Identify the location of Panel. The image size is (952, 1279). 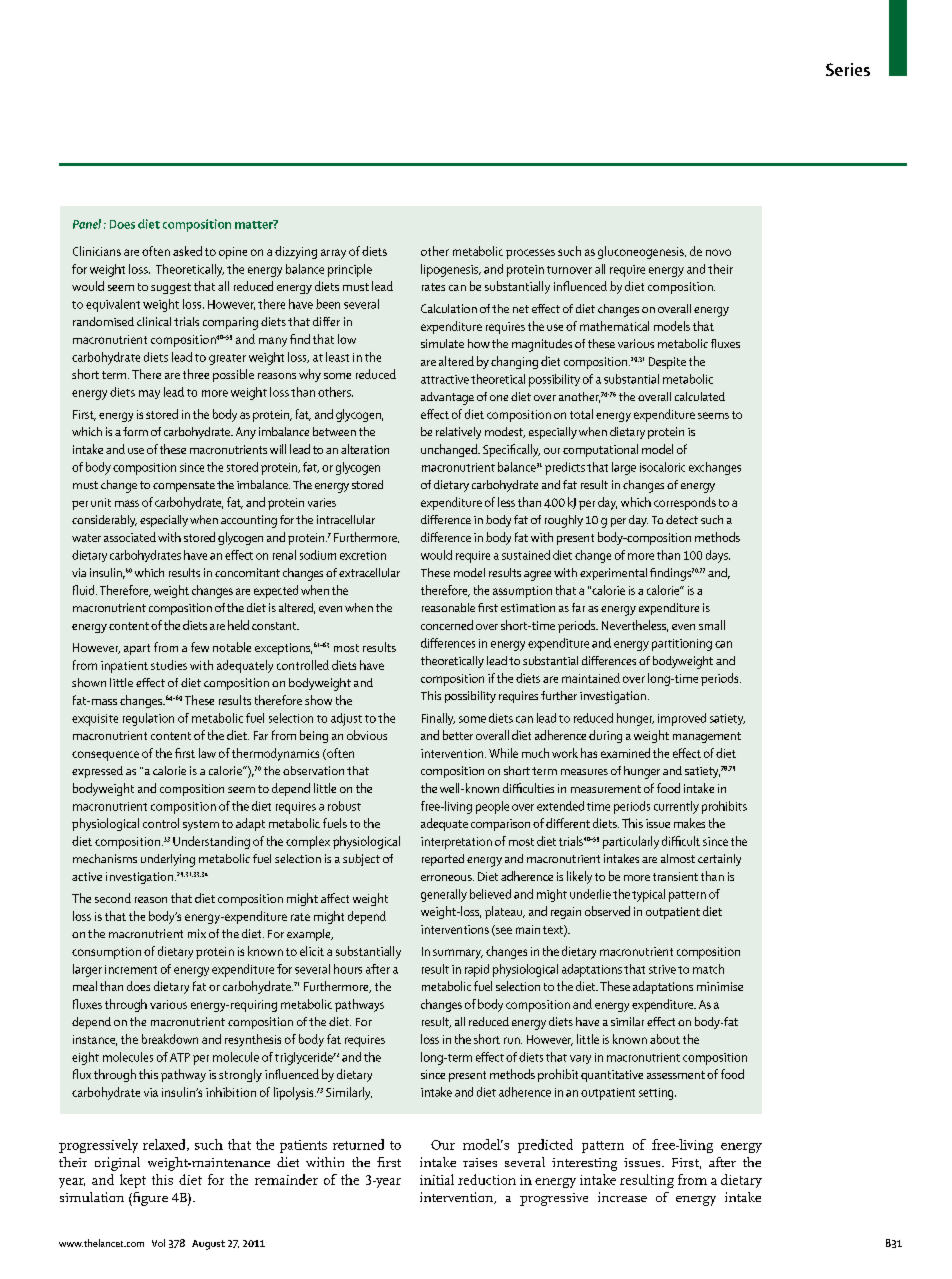
(87, 224).
